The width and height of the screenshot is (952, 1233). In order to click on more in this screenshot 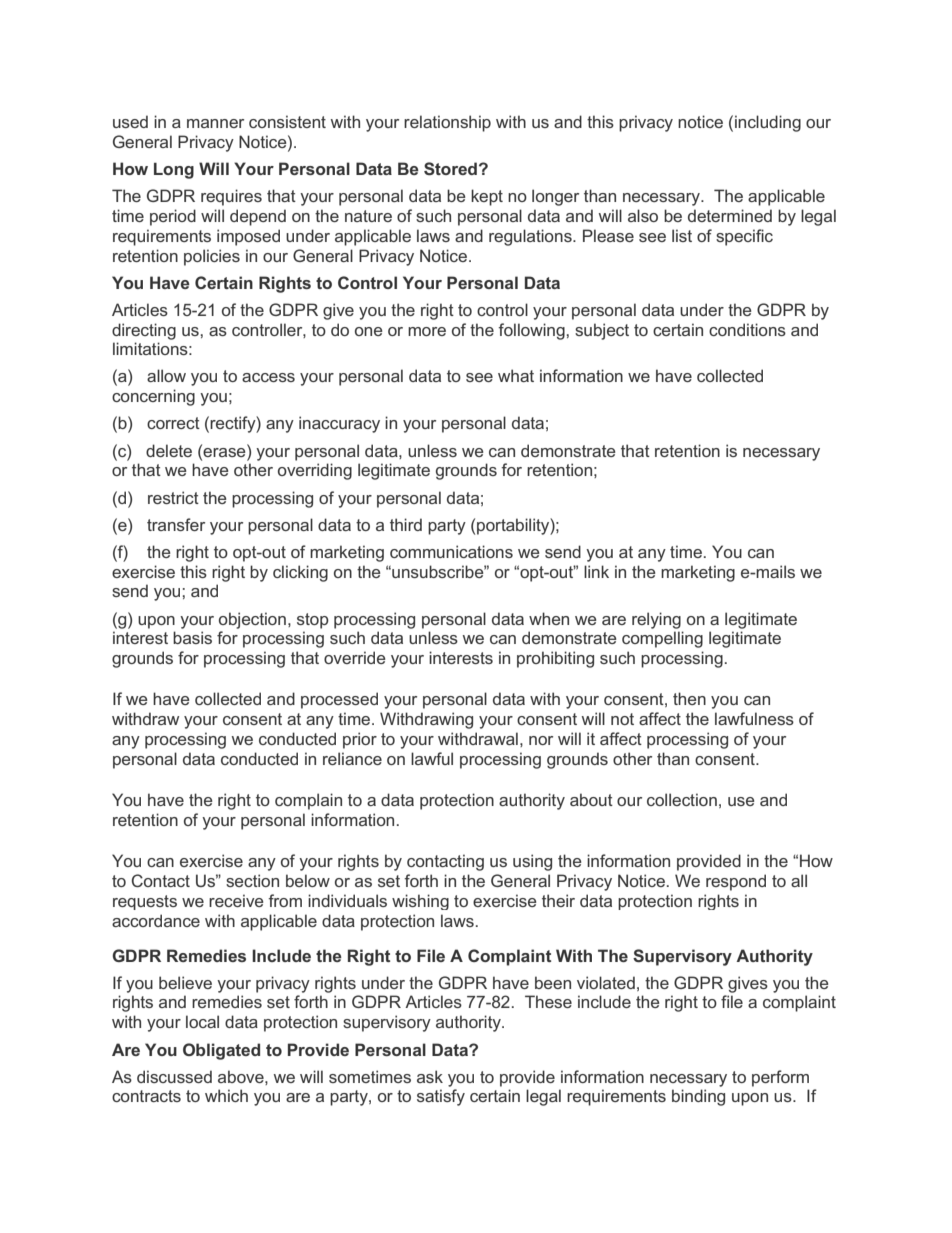, I will do `click(427, 331)`.
